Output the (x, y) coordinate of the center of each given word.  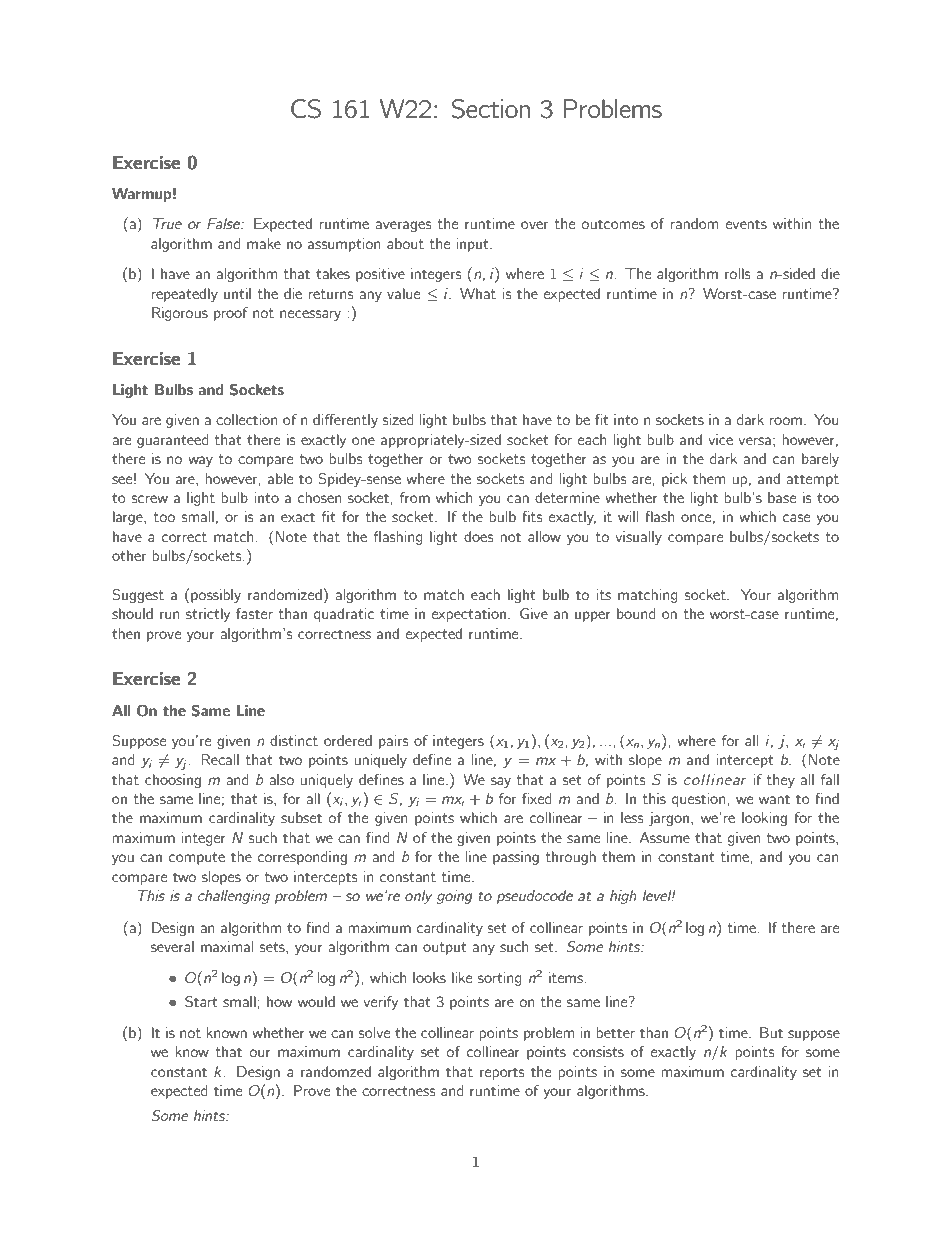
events (746, 224)
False (224, 223)
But (771, 1032)
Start (201, 1002)
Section (490, 109)
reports (502, 1073)
